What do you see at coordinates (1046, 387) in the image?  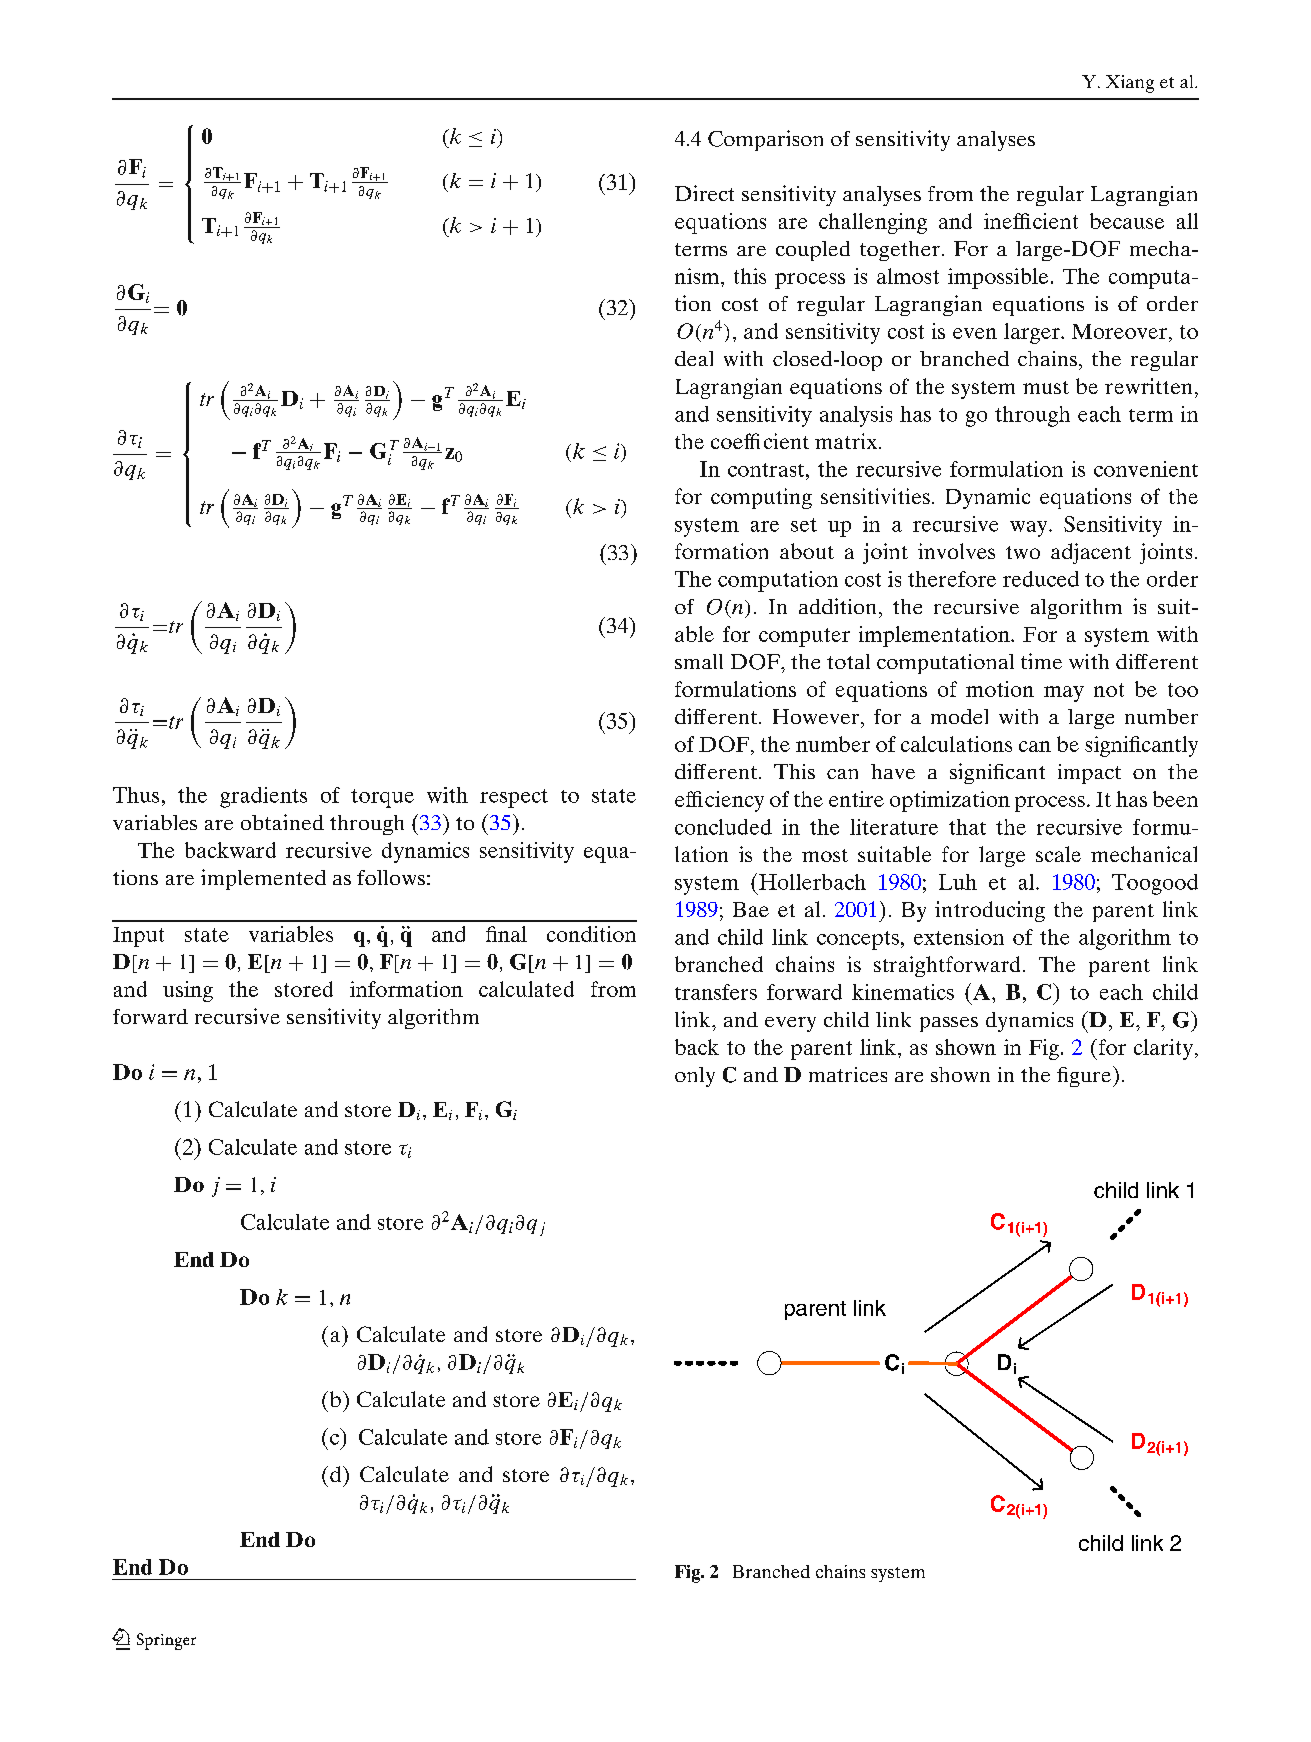 I see `must` at bounding box center [1046, 387].
